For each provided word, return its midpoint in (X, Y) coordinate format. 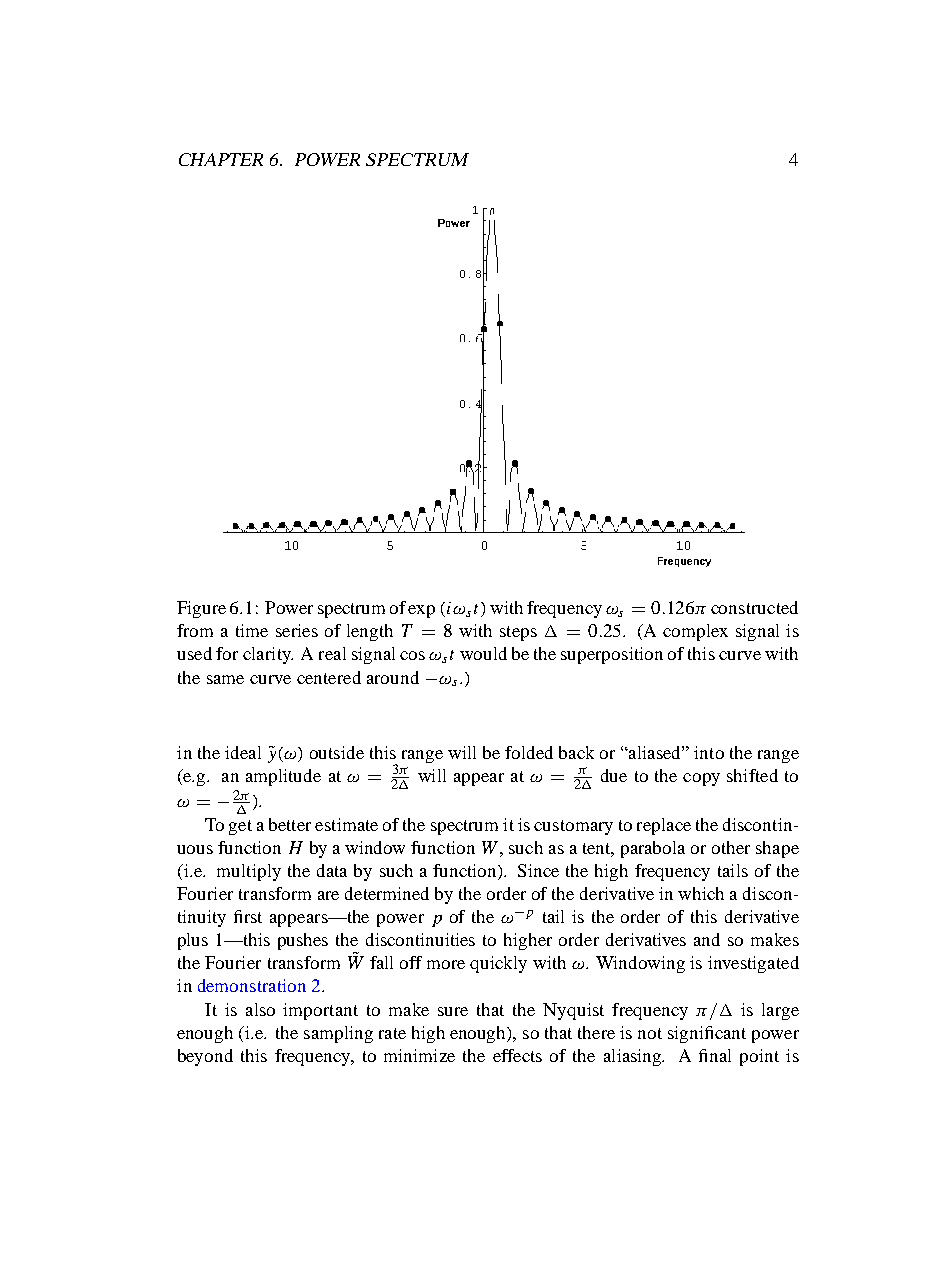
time (252, 630)
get (240, 827)
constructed (754, 607)
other (731, 847)
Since (538, 870)
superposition (612, 655)
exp (421, 611)
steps (518, 633)
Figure (201, 609)
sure (453, 1011)
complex (695, 632)
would (483, 653)
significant (707, 1034)
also (260, 1009)
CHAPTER (221, 159)
